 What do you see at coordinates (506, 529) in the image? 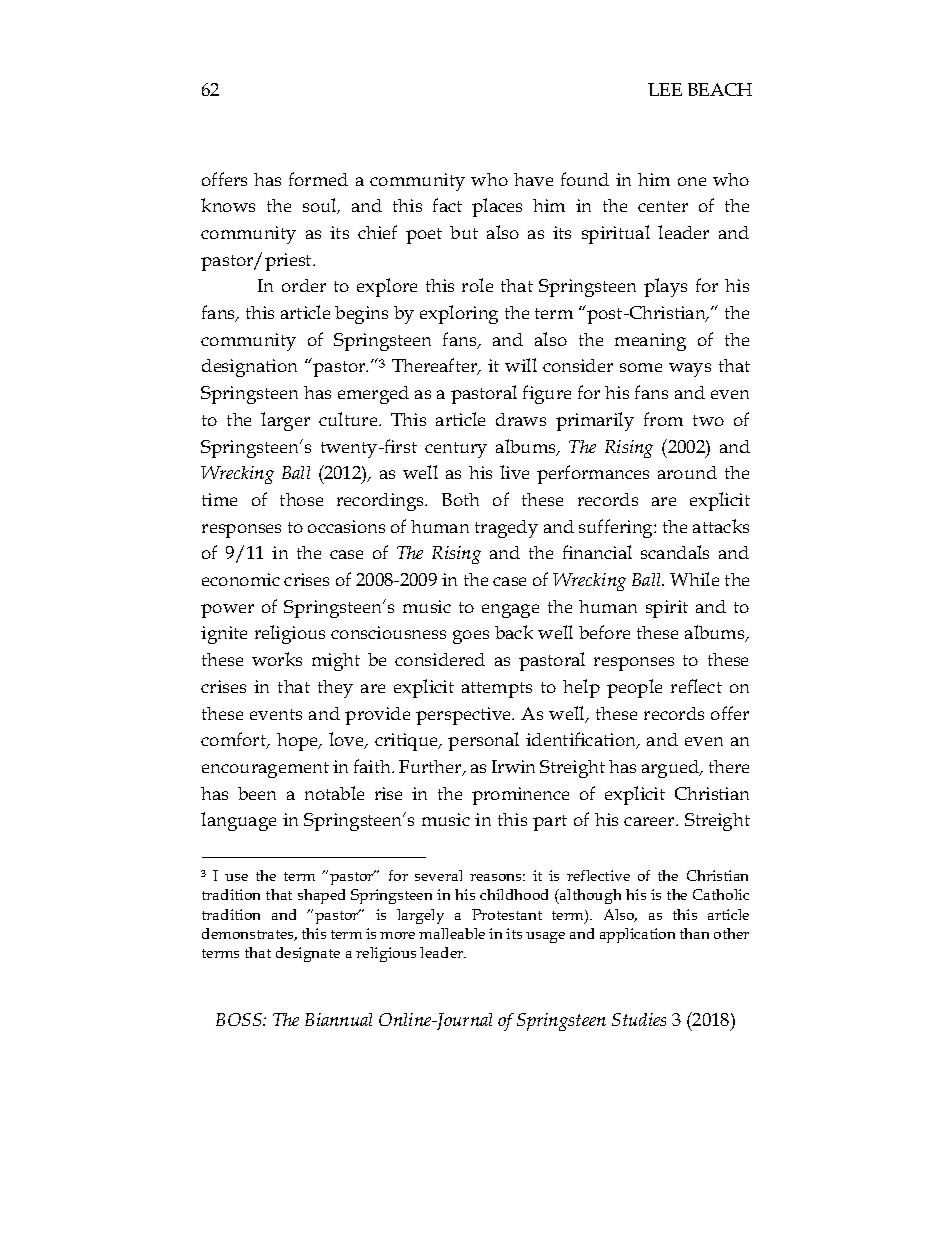
I see `tragedy` at bounding box center [506, 529].
